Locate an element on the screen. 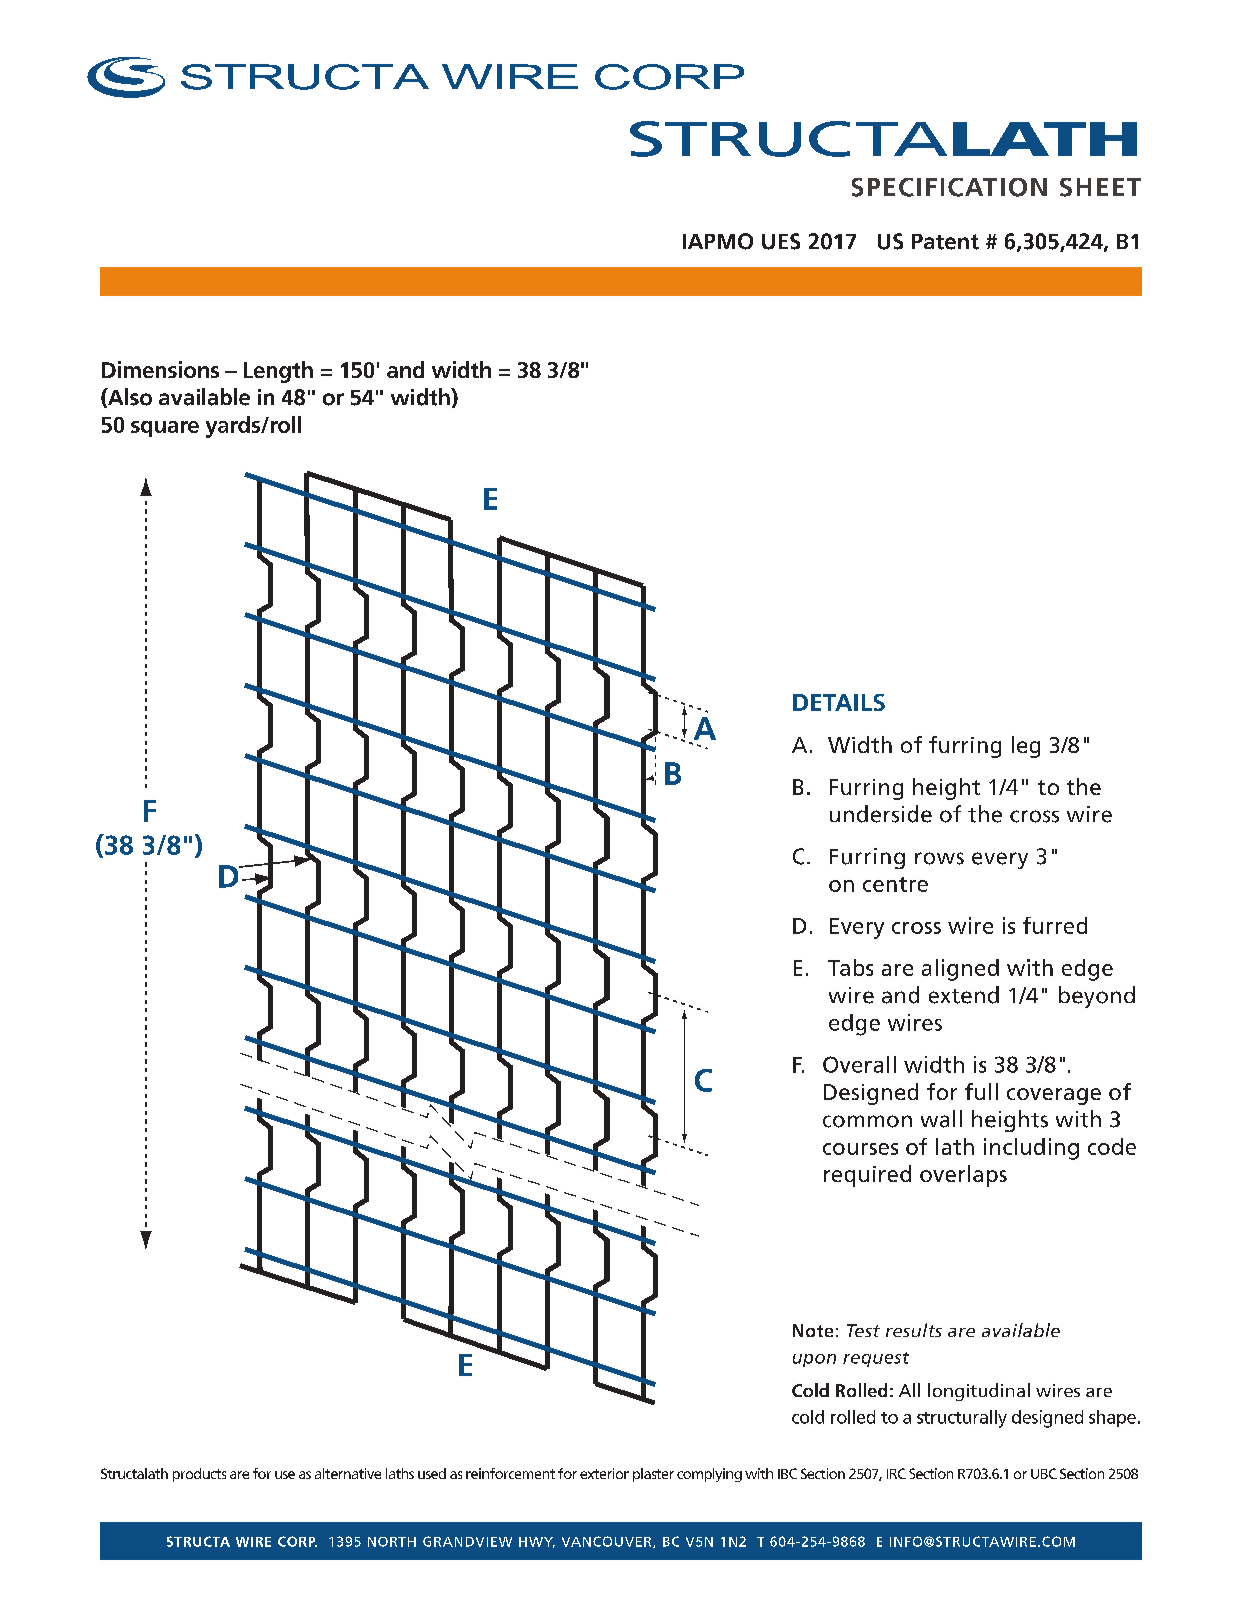 Image resolution: width=1242 pixels, height=1607 pixels. underside is located at coordinates (881, 814).
